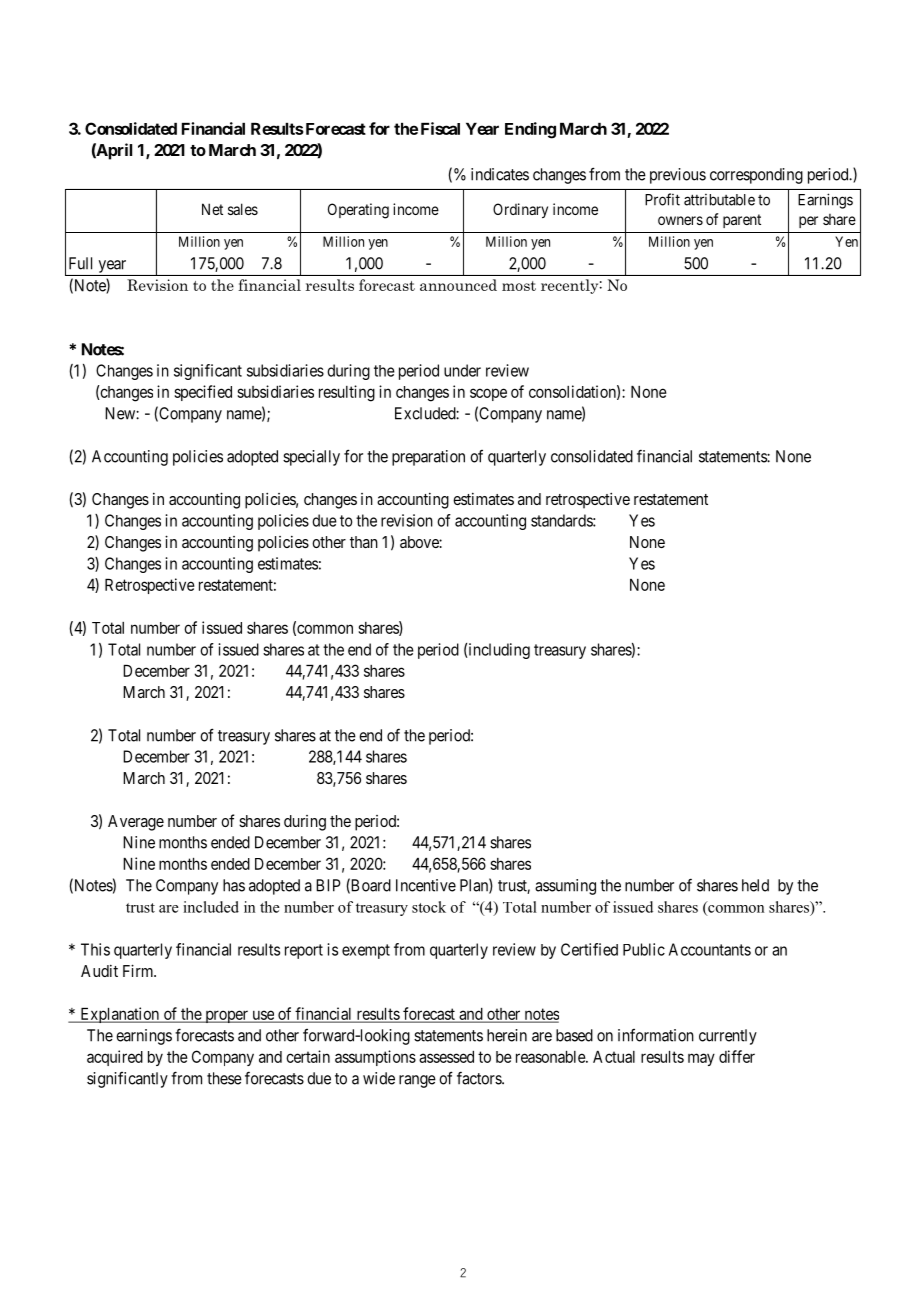 This document has width=924, height=1308. What do you see at coordinates (426, 885) in the document?
I see `Incentive` at bounding box center [426, 885].
